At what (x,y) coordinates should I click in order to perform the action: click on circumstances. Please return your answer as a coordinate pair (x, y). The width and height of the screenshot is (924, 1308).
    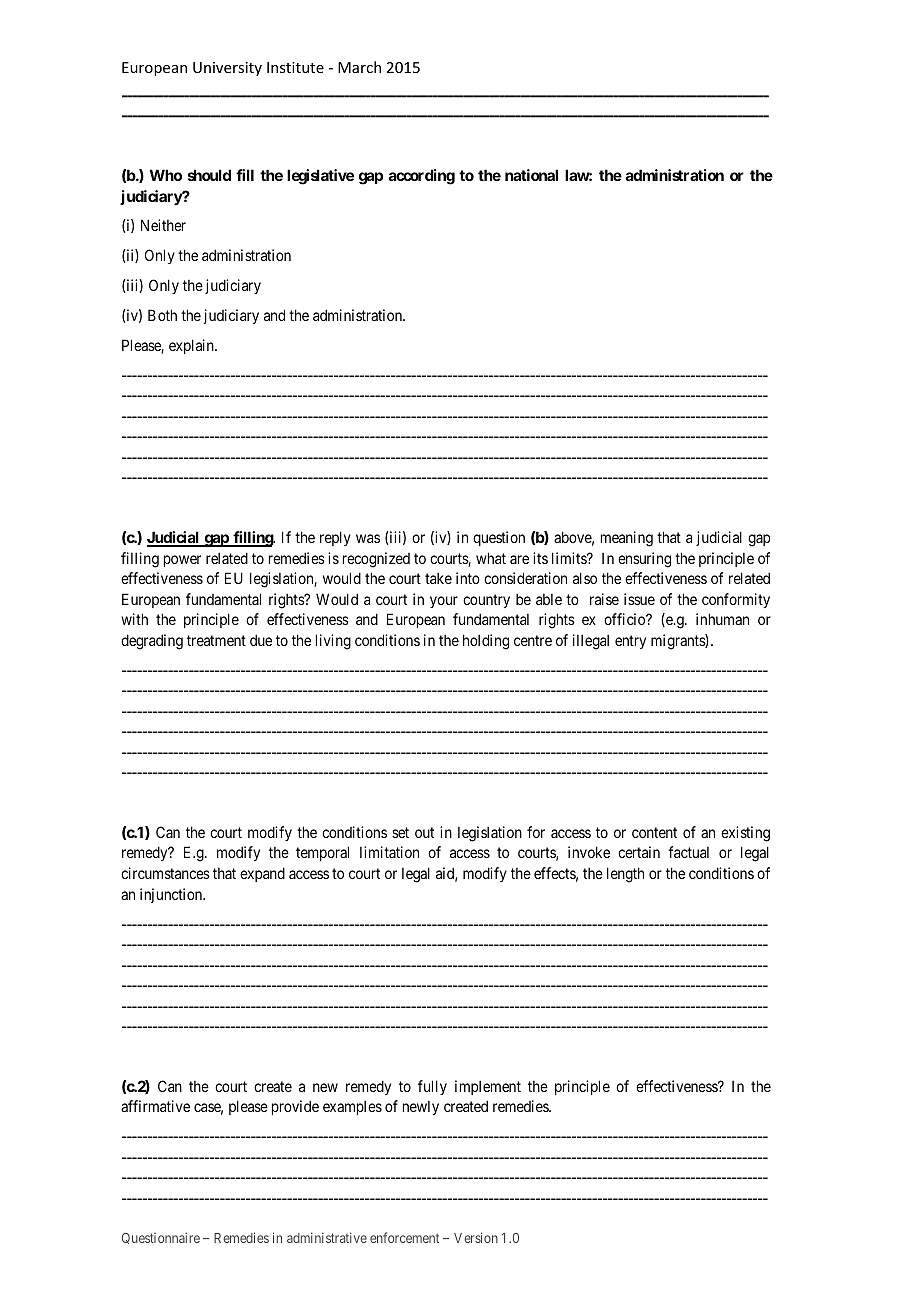
    Looking at the image, I should click on (165, 873).
